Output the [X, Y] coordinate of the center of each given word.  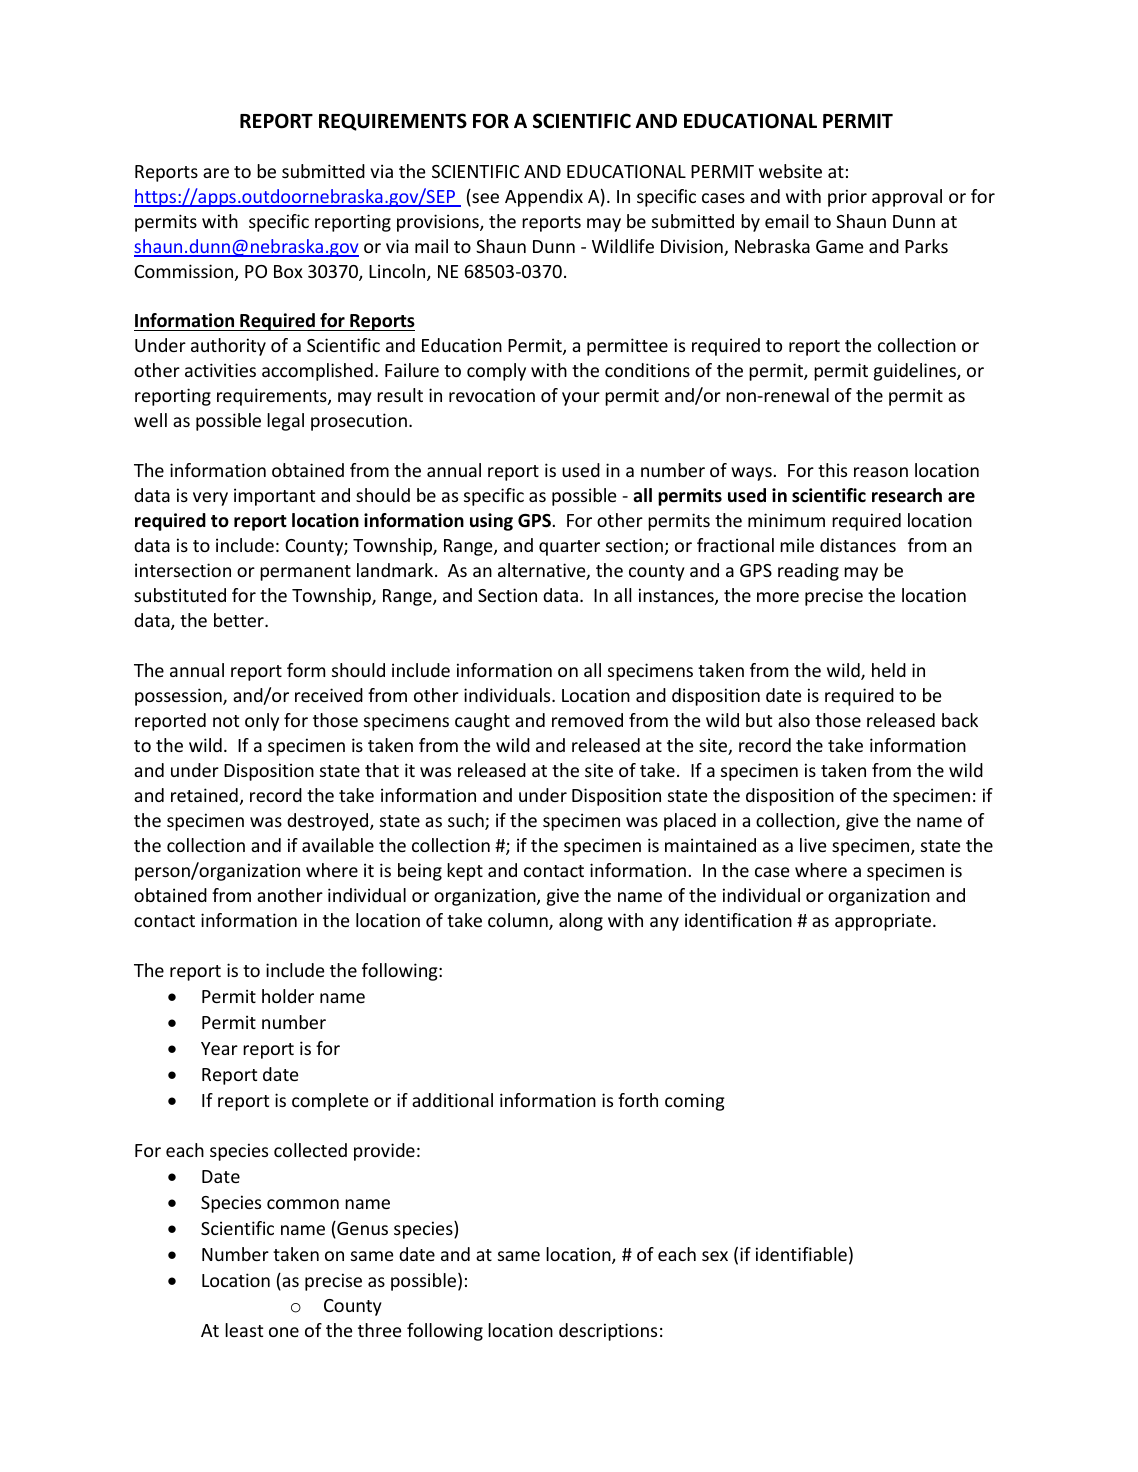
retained [204, 795]
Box [288, 271]
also [794, 720]
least [244, 1330]
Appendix [544, 198]
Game [840, 246]
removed [587, 720]
